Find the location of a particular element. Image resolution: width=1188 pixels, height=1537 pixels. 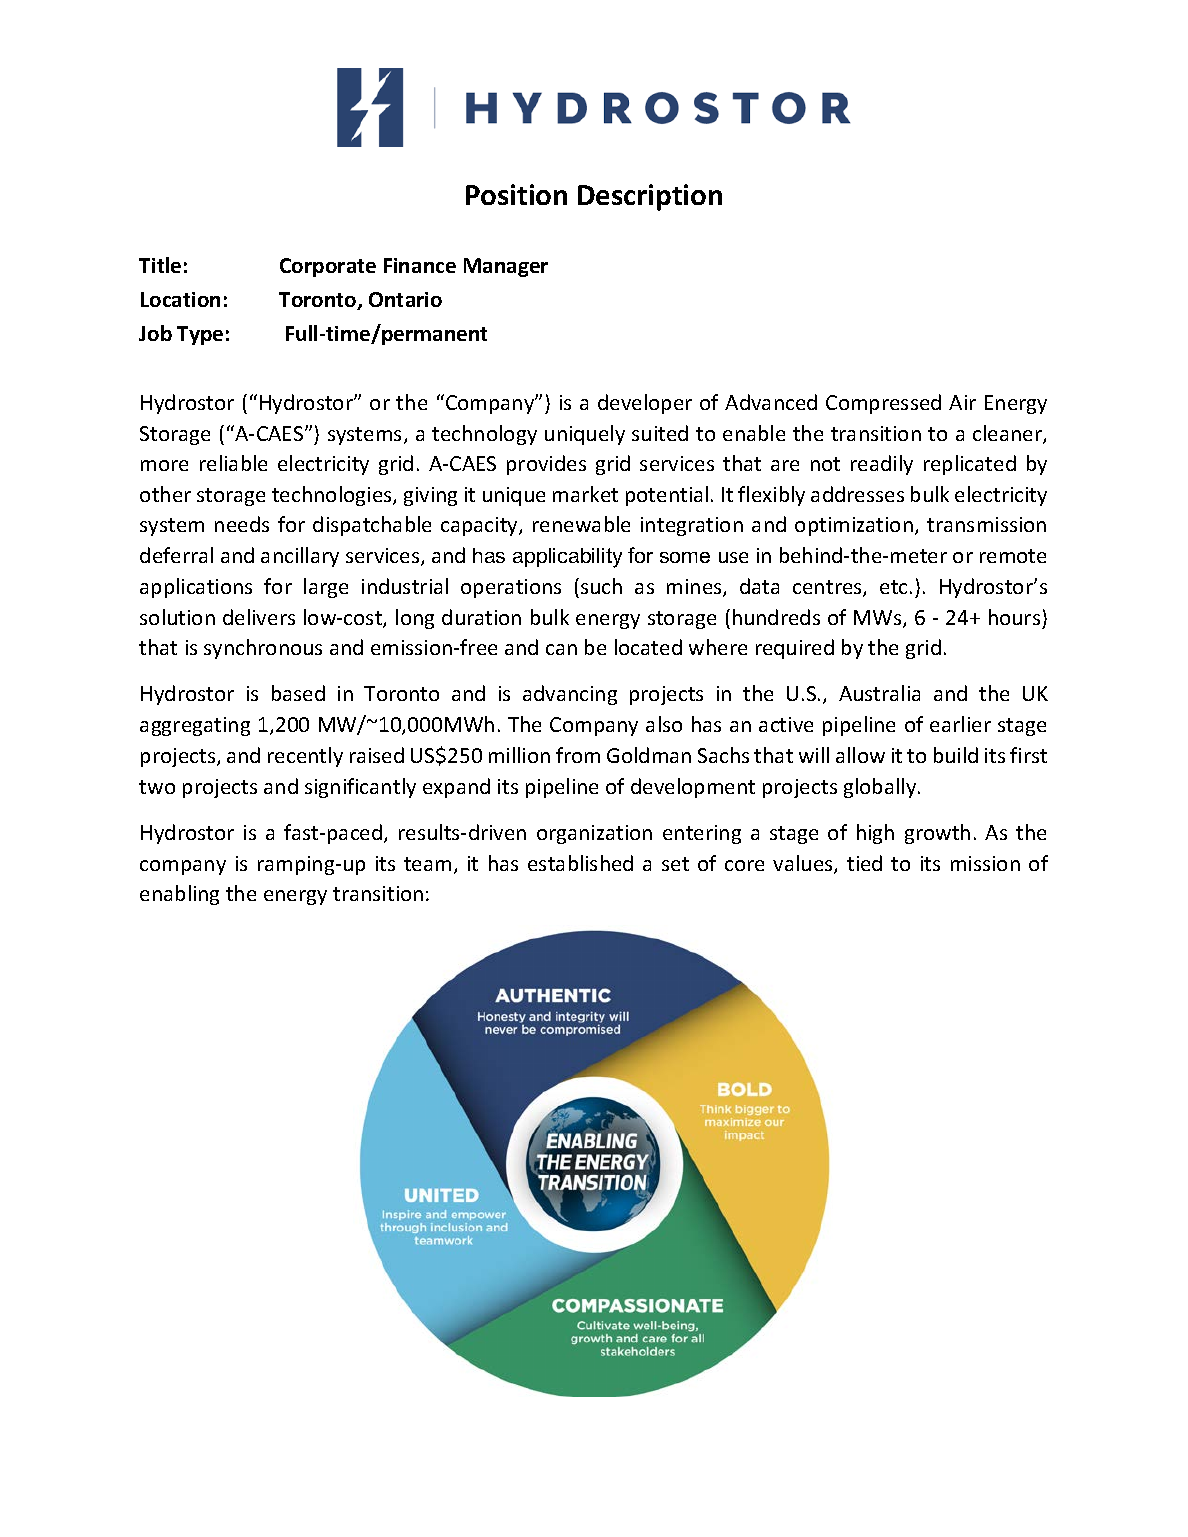

Corporate is located at coordinates (328, 267).
